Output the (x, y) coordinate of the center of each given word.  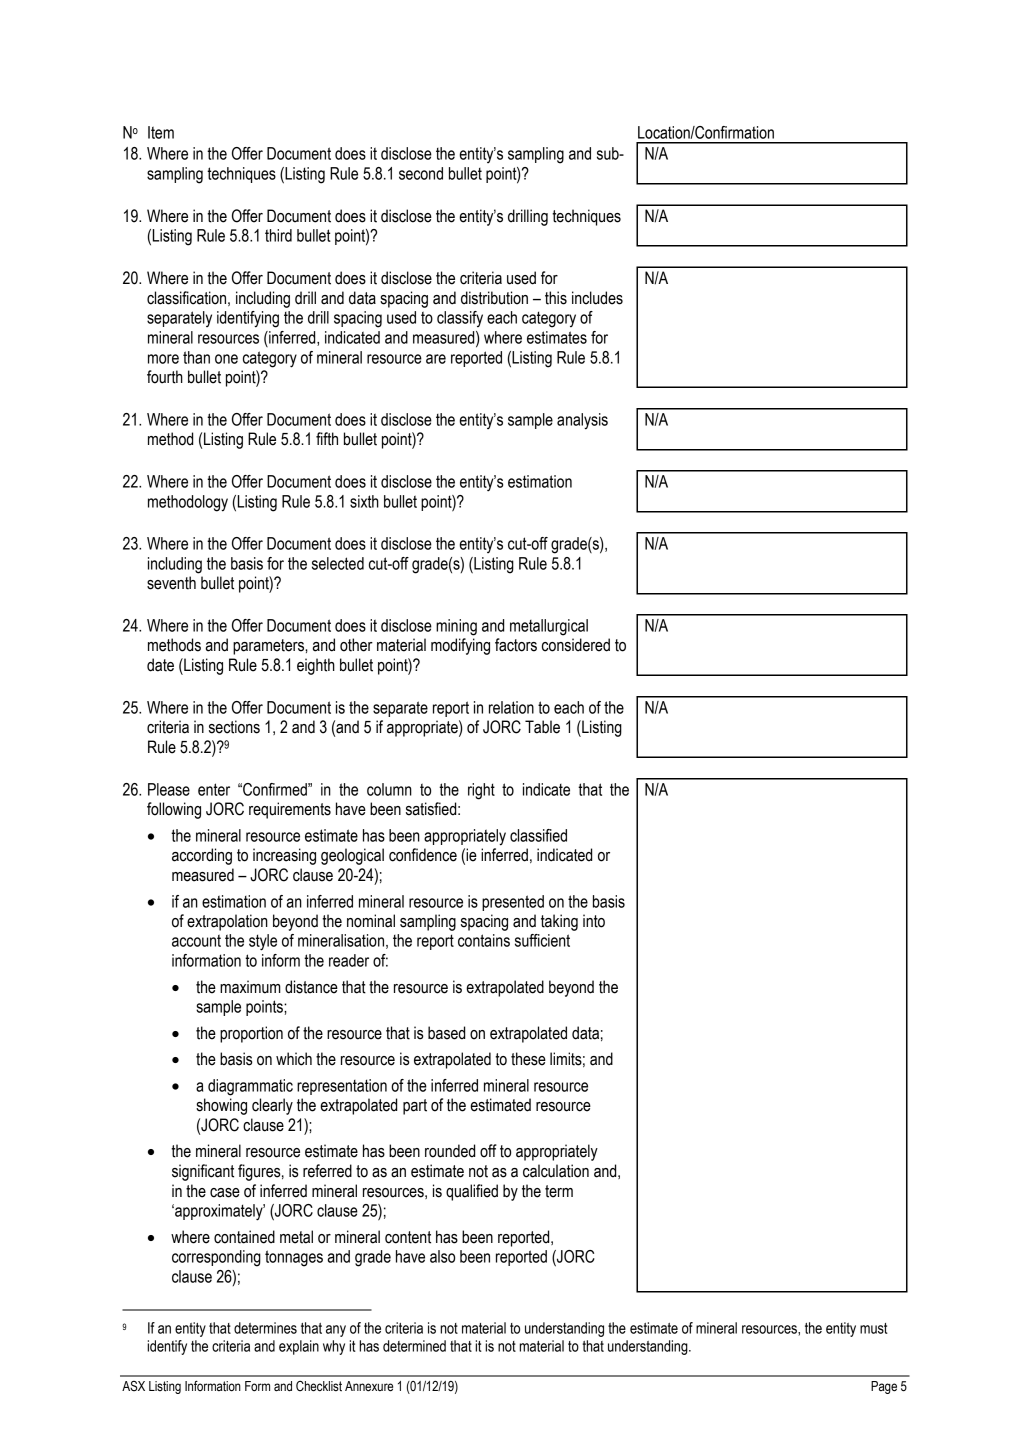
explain (299, 1347)
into (594, 921)
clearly (272, 1106)
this (556, 298)
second (421, 173)
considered (576, 645)
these (528, 1059)
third (278, 235)
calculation (556, 1171)
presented (513, 903)
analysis (582, 421)
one (226, 359)
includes (597, 298)
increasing (284, 856)
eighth (316, 666)
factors (516, 645)
